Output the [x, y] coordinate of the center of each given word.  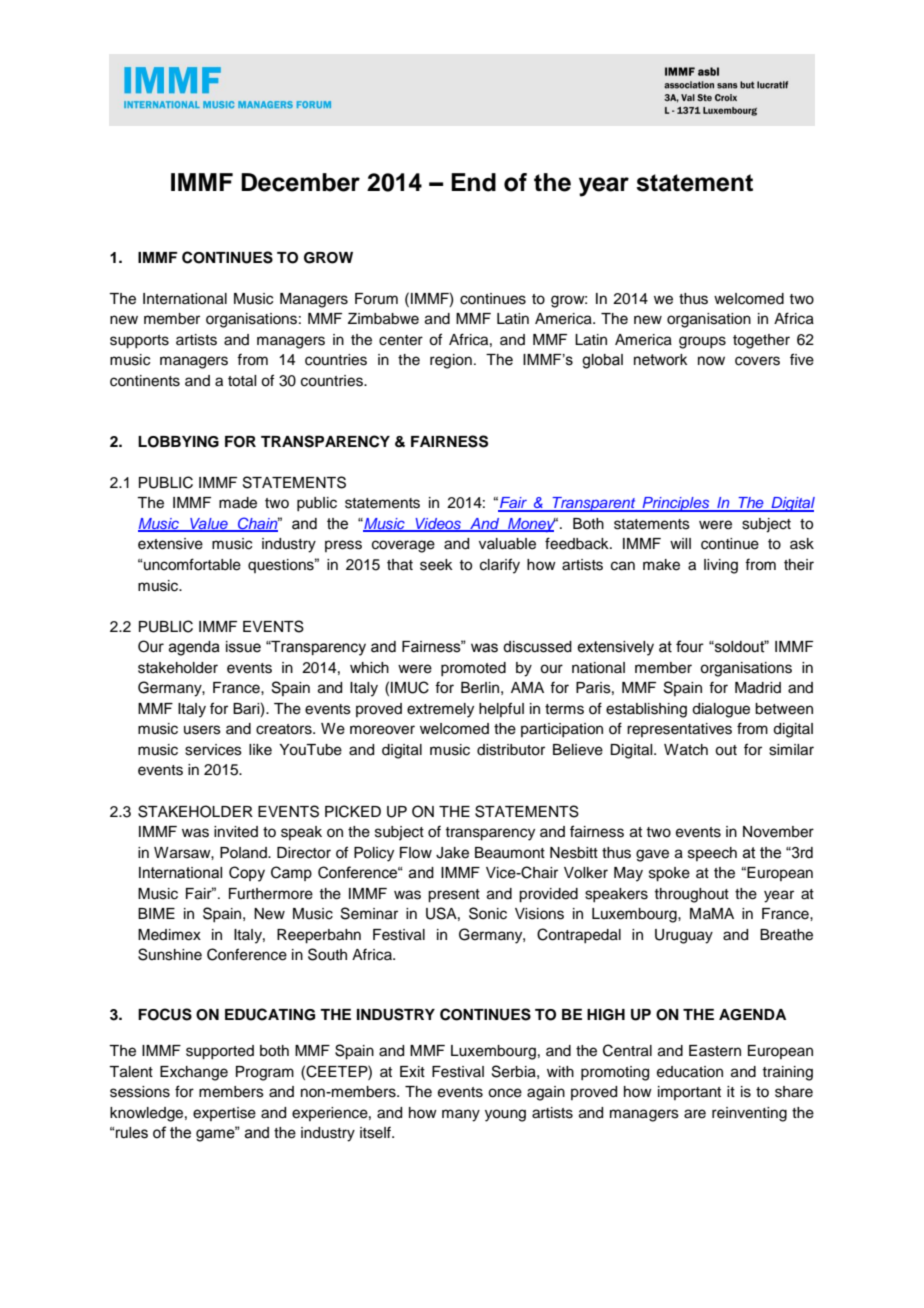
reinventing [749, 1114]
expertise [224, 1114]
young [505, 1115]
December [300, 182]
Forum [376, 299]
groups [702, 342]
